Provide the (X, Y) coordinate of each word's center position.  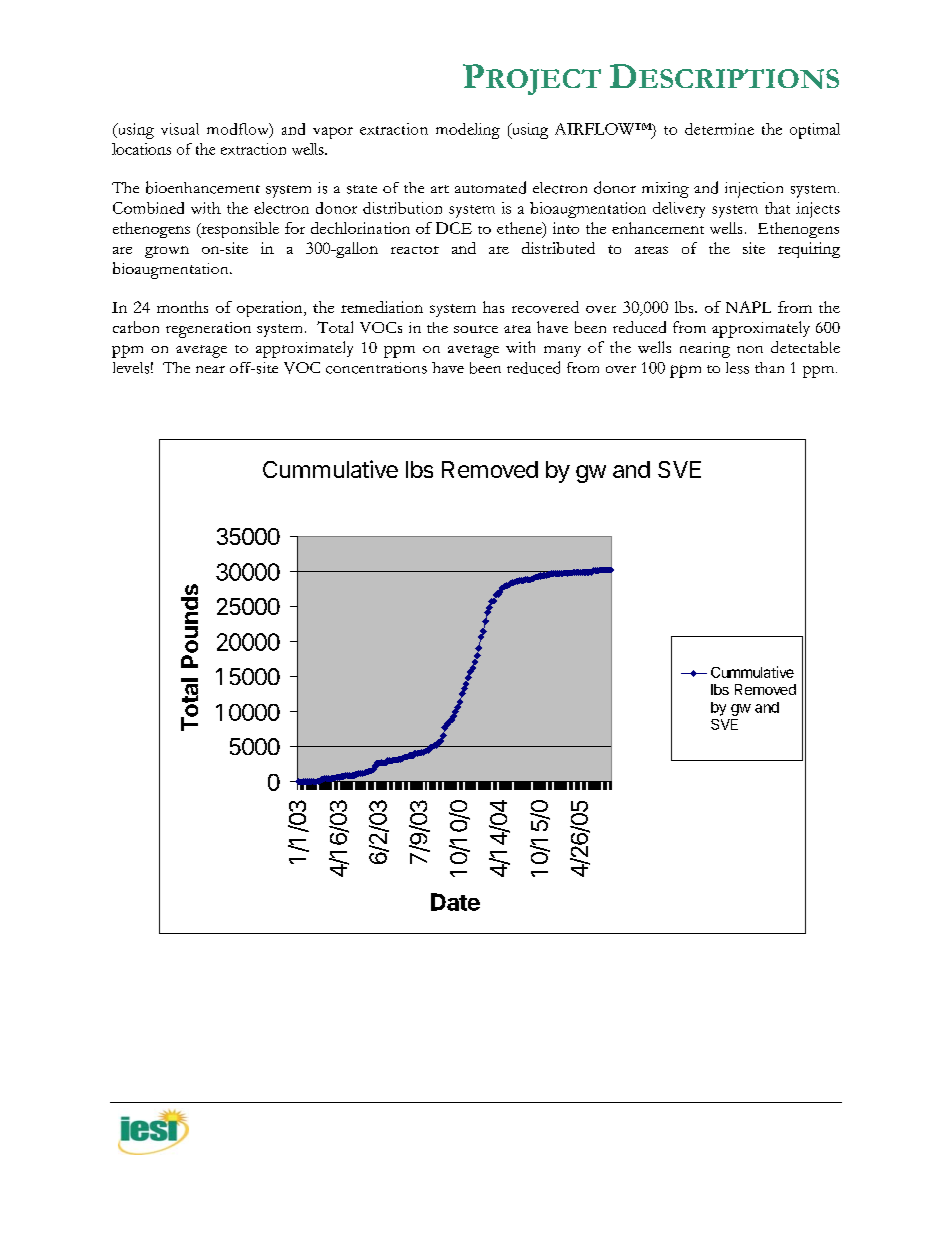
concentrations (376, 368)
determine (719, 129)
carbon (136, 327)
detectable (805, 347)
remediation (382, 307)
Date (455, 902)
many (562, 351)
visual (180, 129)
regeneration (208, 330)
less (737, 368)
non (750, 349)
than (769, 367)
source (476, 329)
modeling (468, 131)
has (493, 307)
